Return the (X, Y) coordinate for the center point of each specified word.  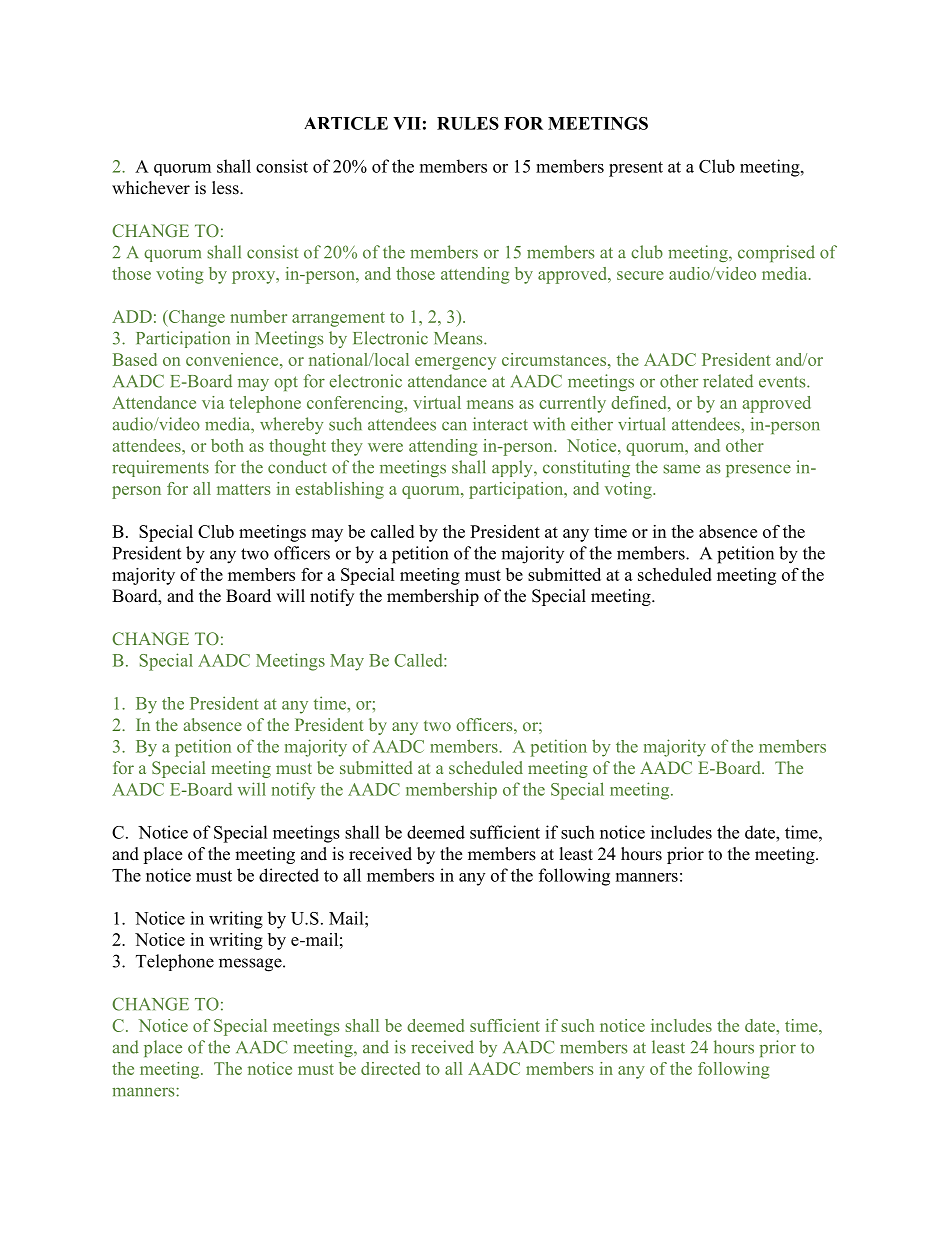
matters (244, 489)
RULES (468, 123)
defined (640, 402)
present (636, 169)
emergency (455, 363)
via (213, 402)
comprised (776, 253)
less (226, 188)
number (258, 316)
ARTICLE (346, 123)
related (728, 381)
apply (513, 468)
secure (640, 275)
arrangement (338, 319)
